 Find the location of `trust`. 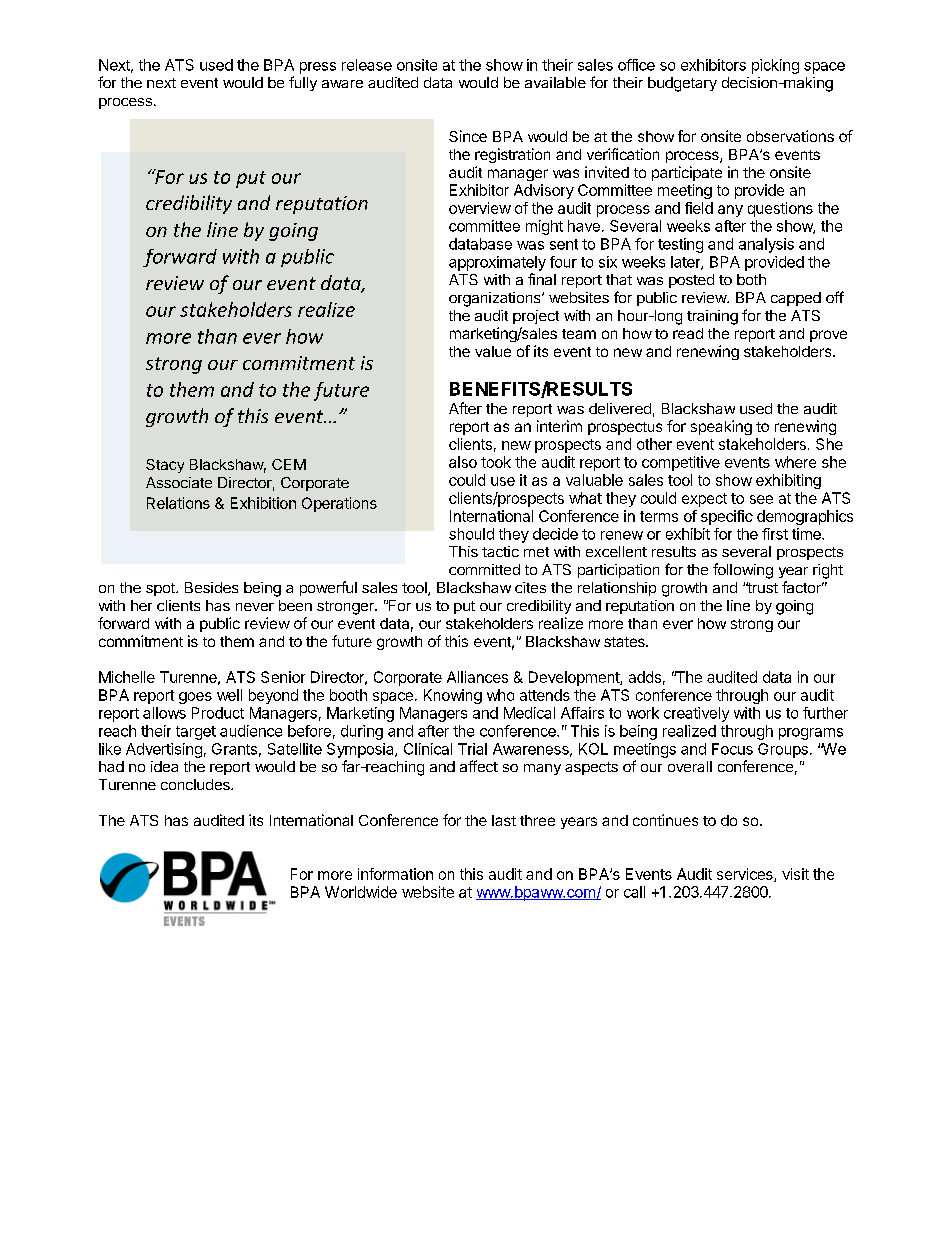

trust is located at coordinates (762, 587).
